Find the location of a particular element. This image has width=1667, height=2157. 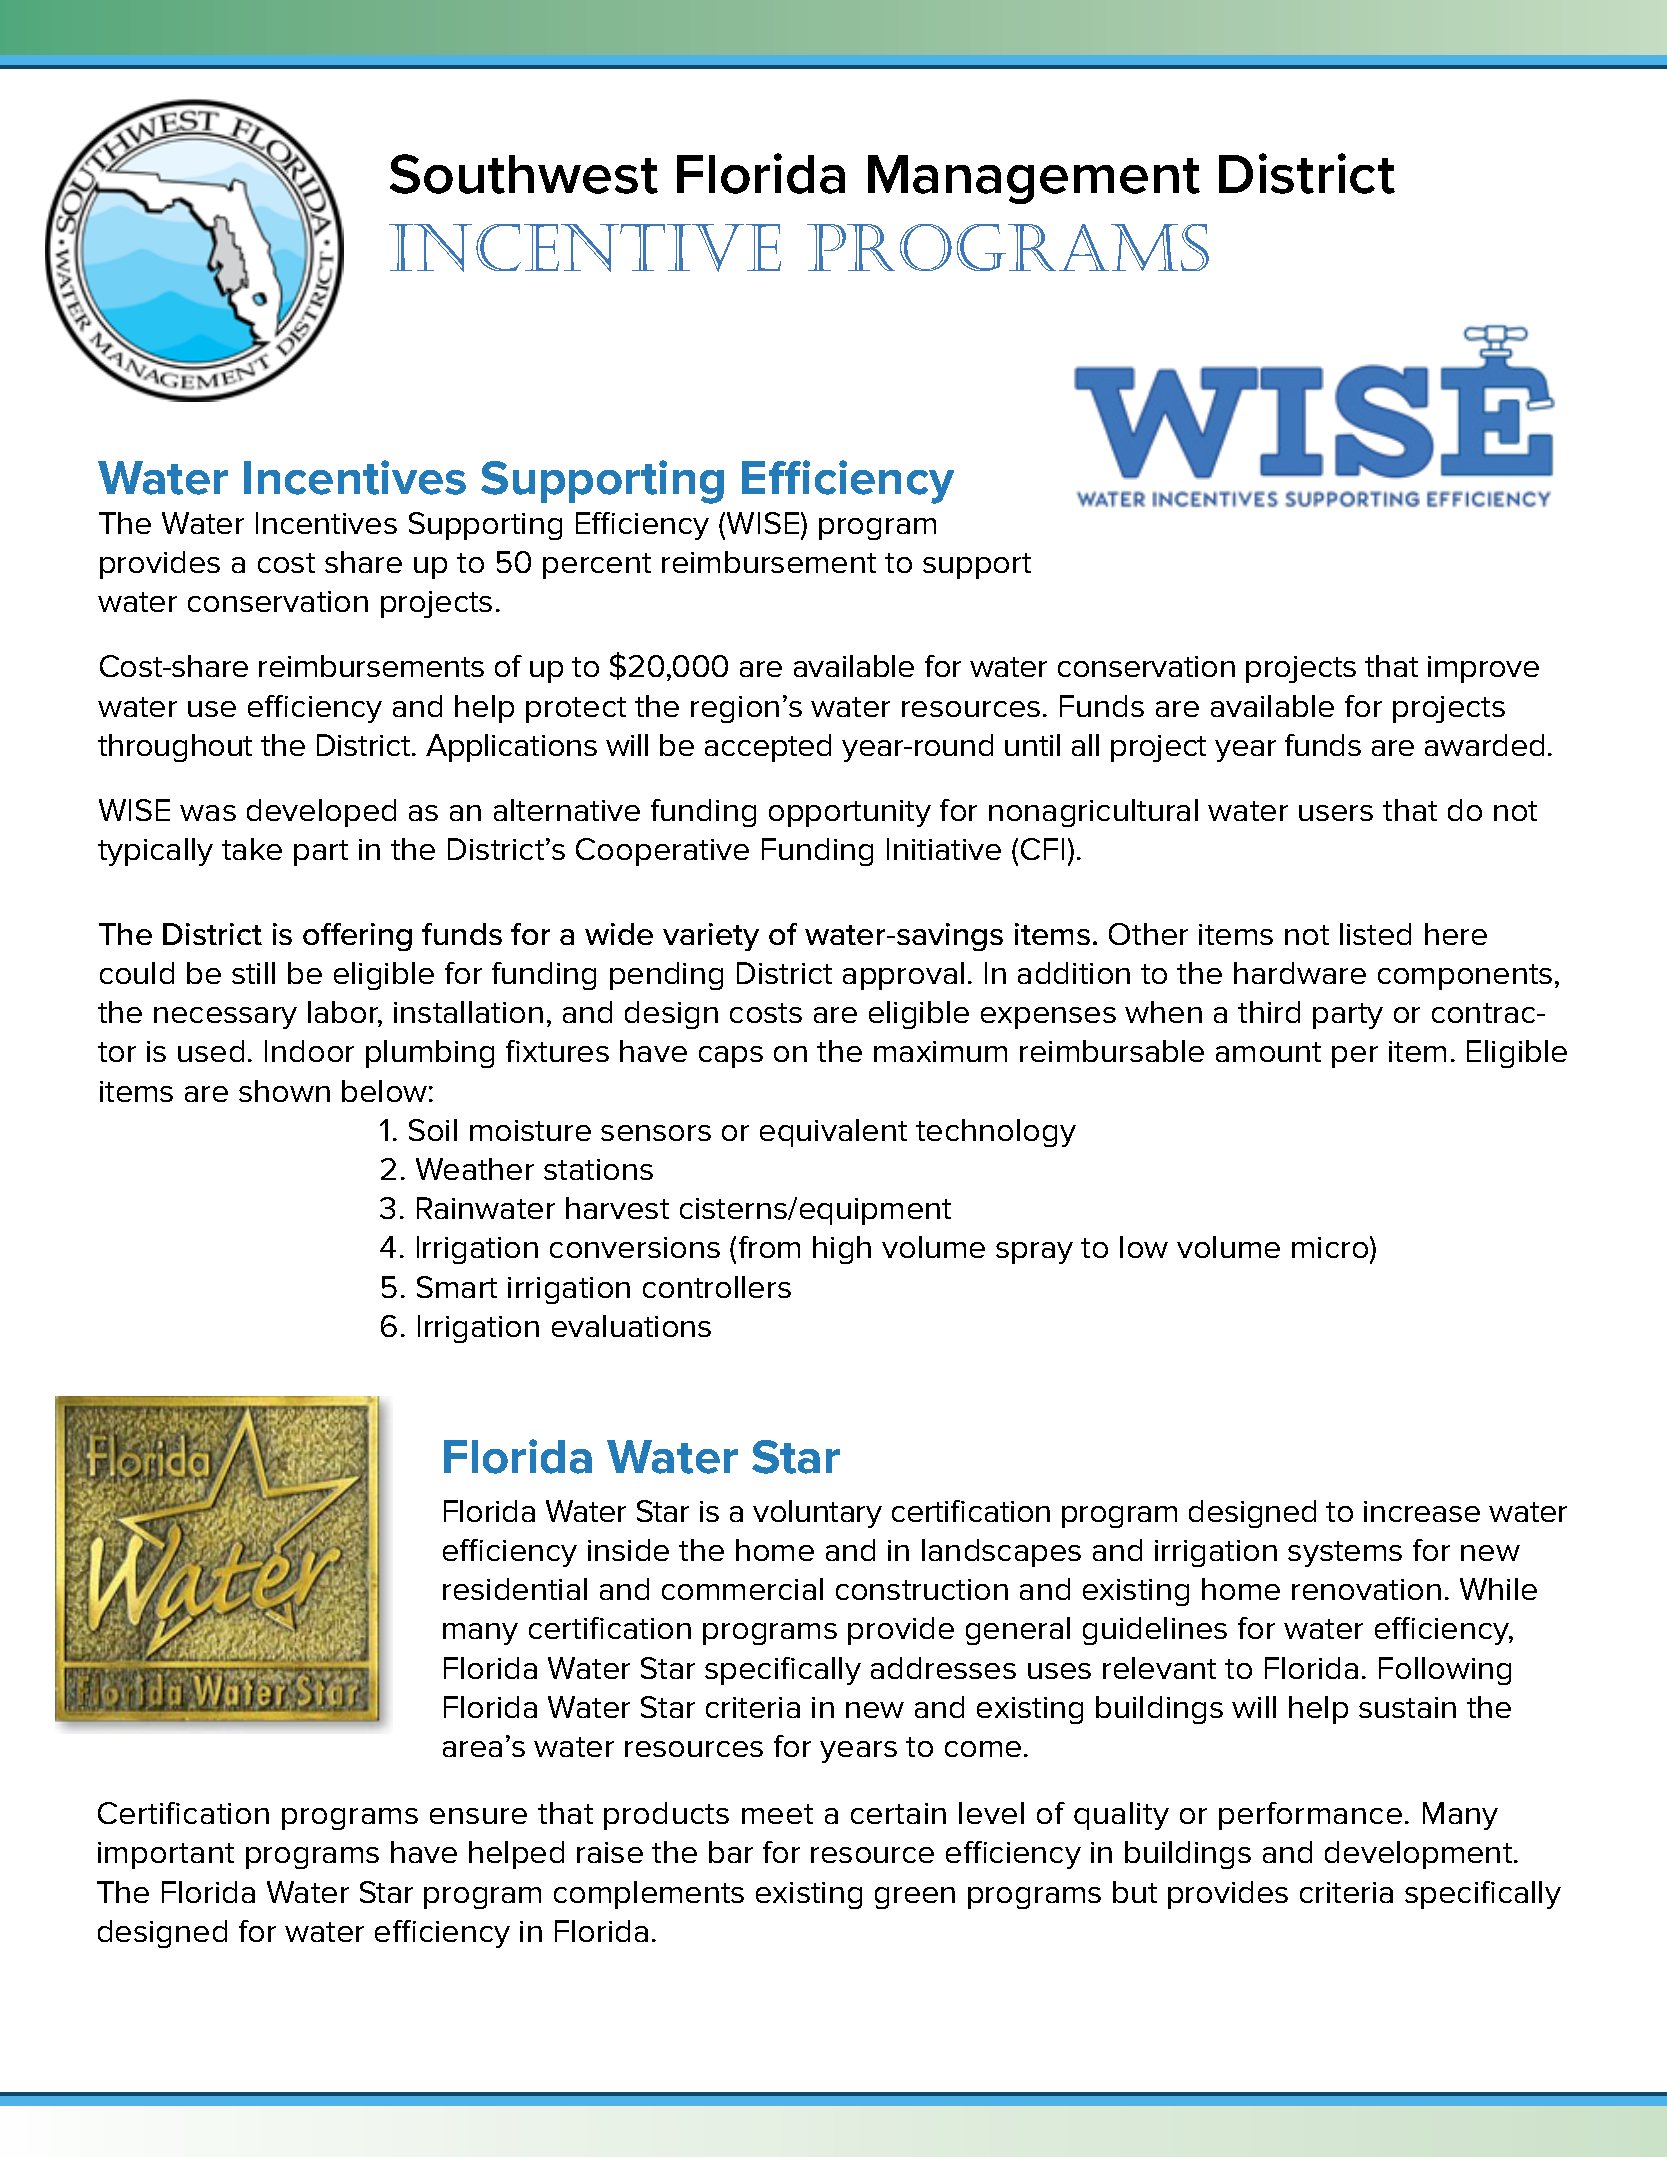

Management is located at coordinates (1034, 179).
